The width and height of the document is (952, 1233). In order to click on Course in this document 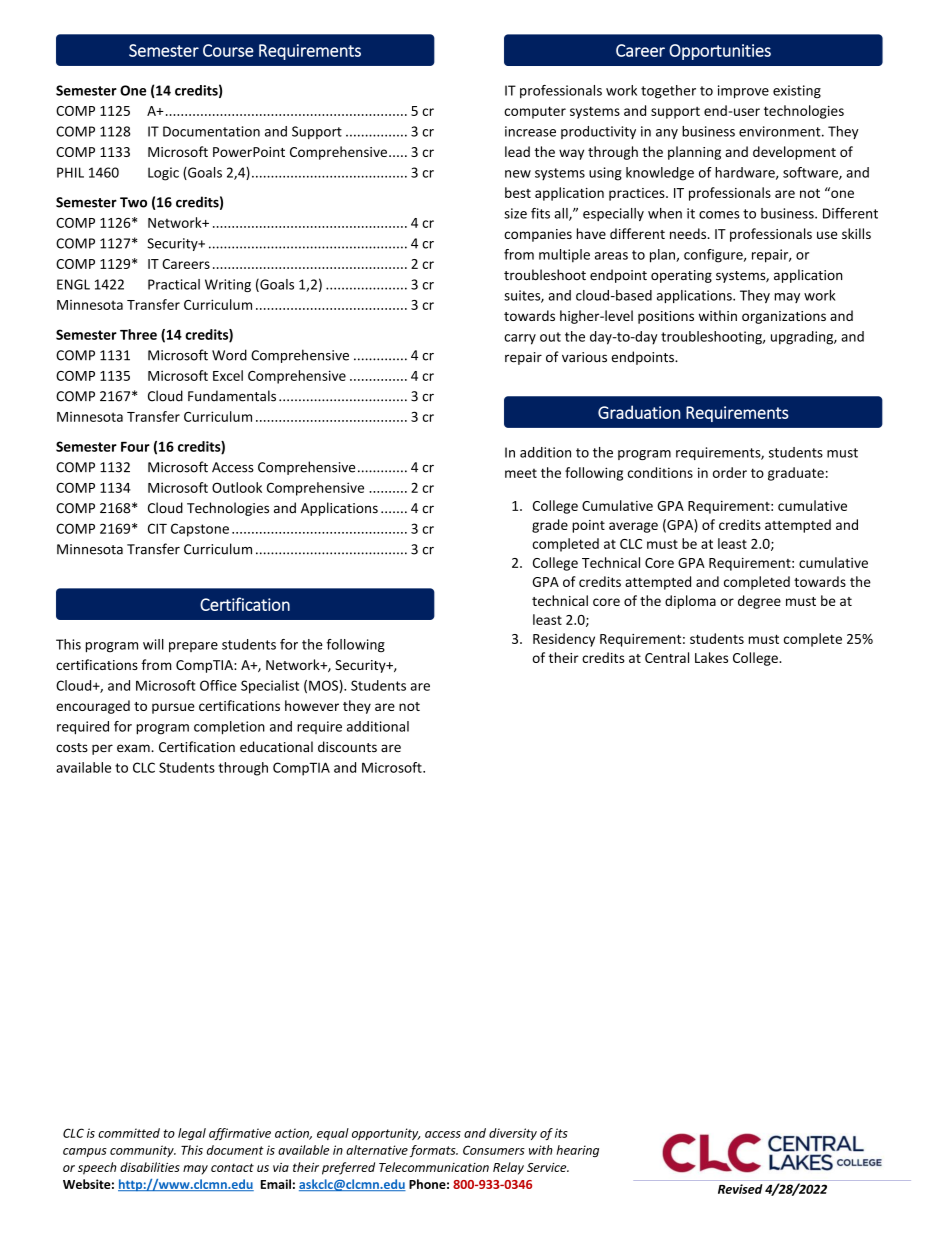, I will do `click(228, 50)`.
